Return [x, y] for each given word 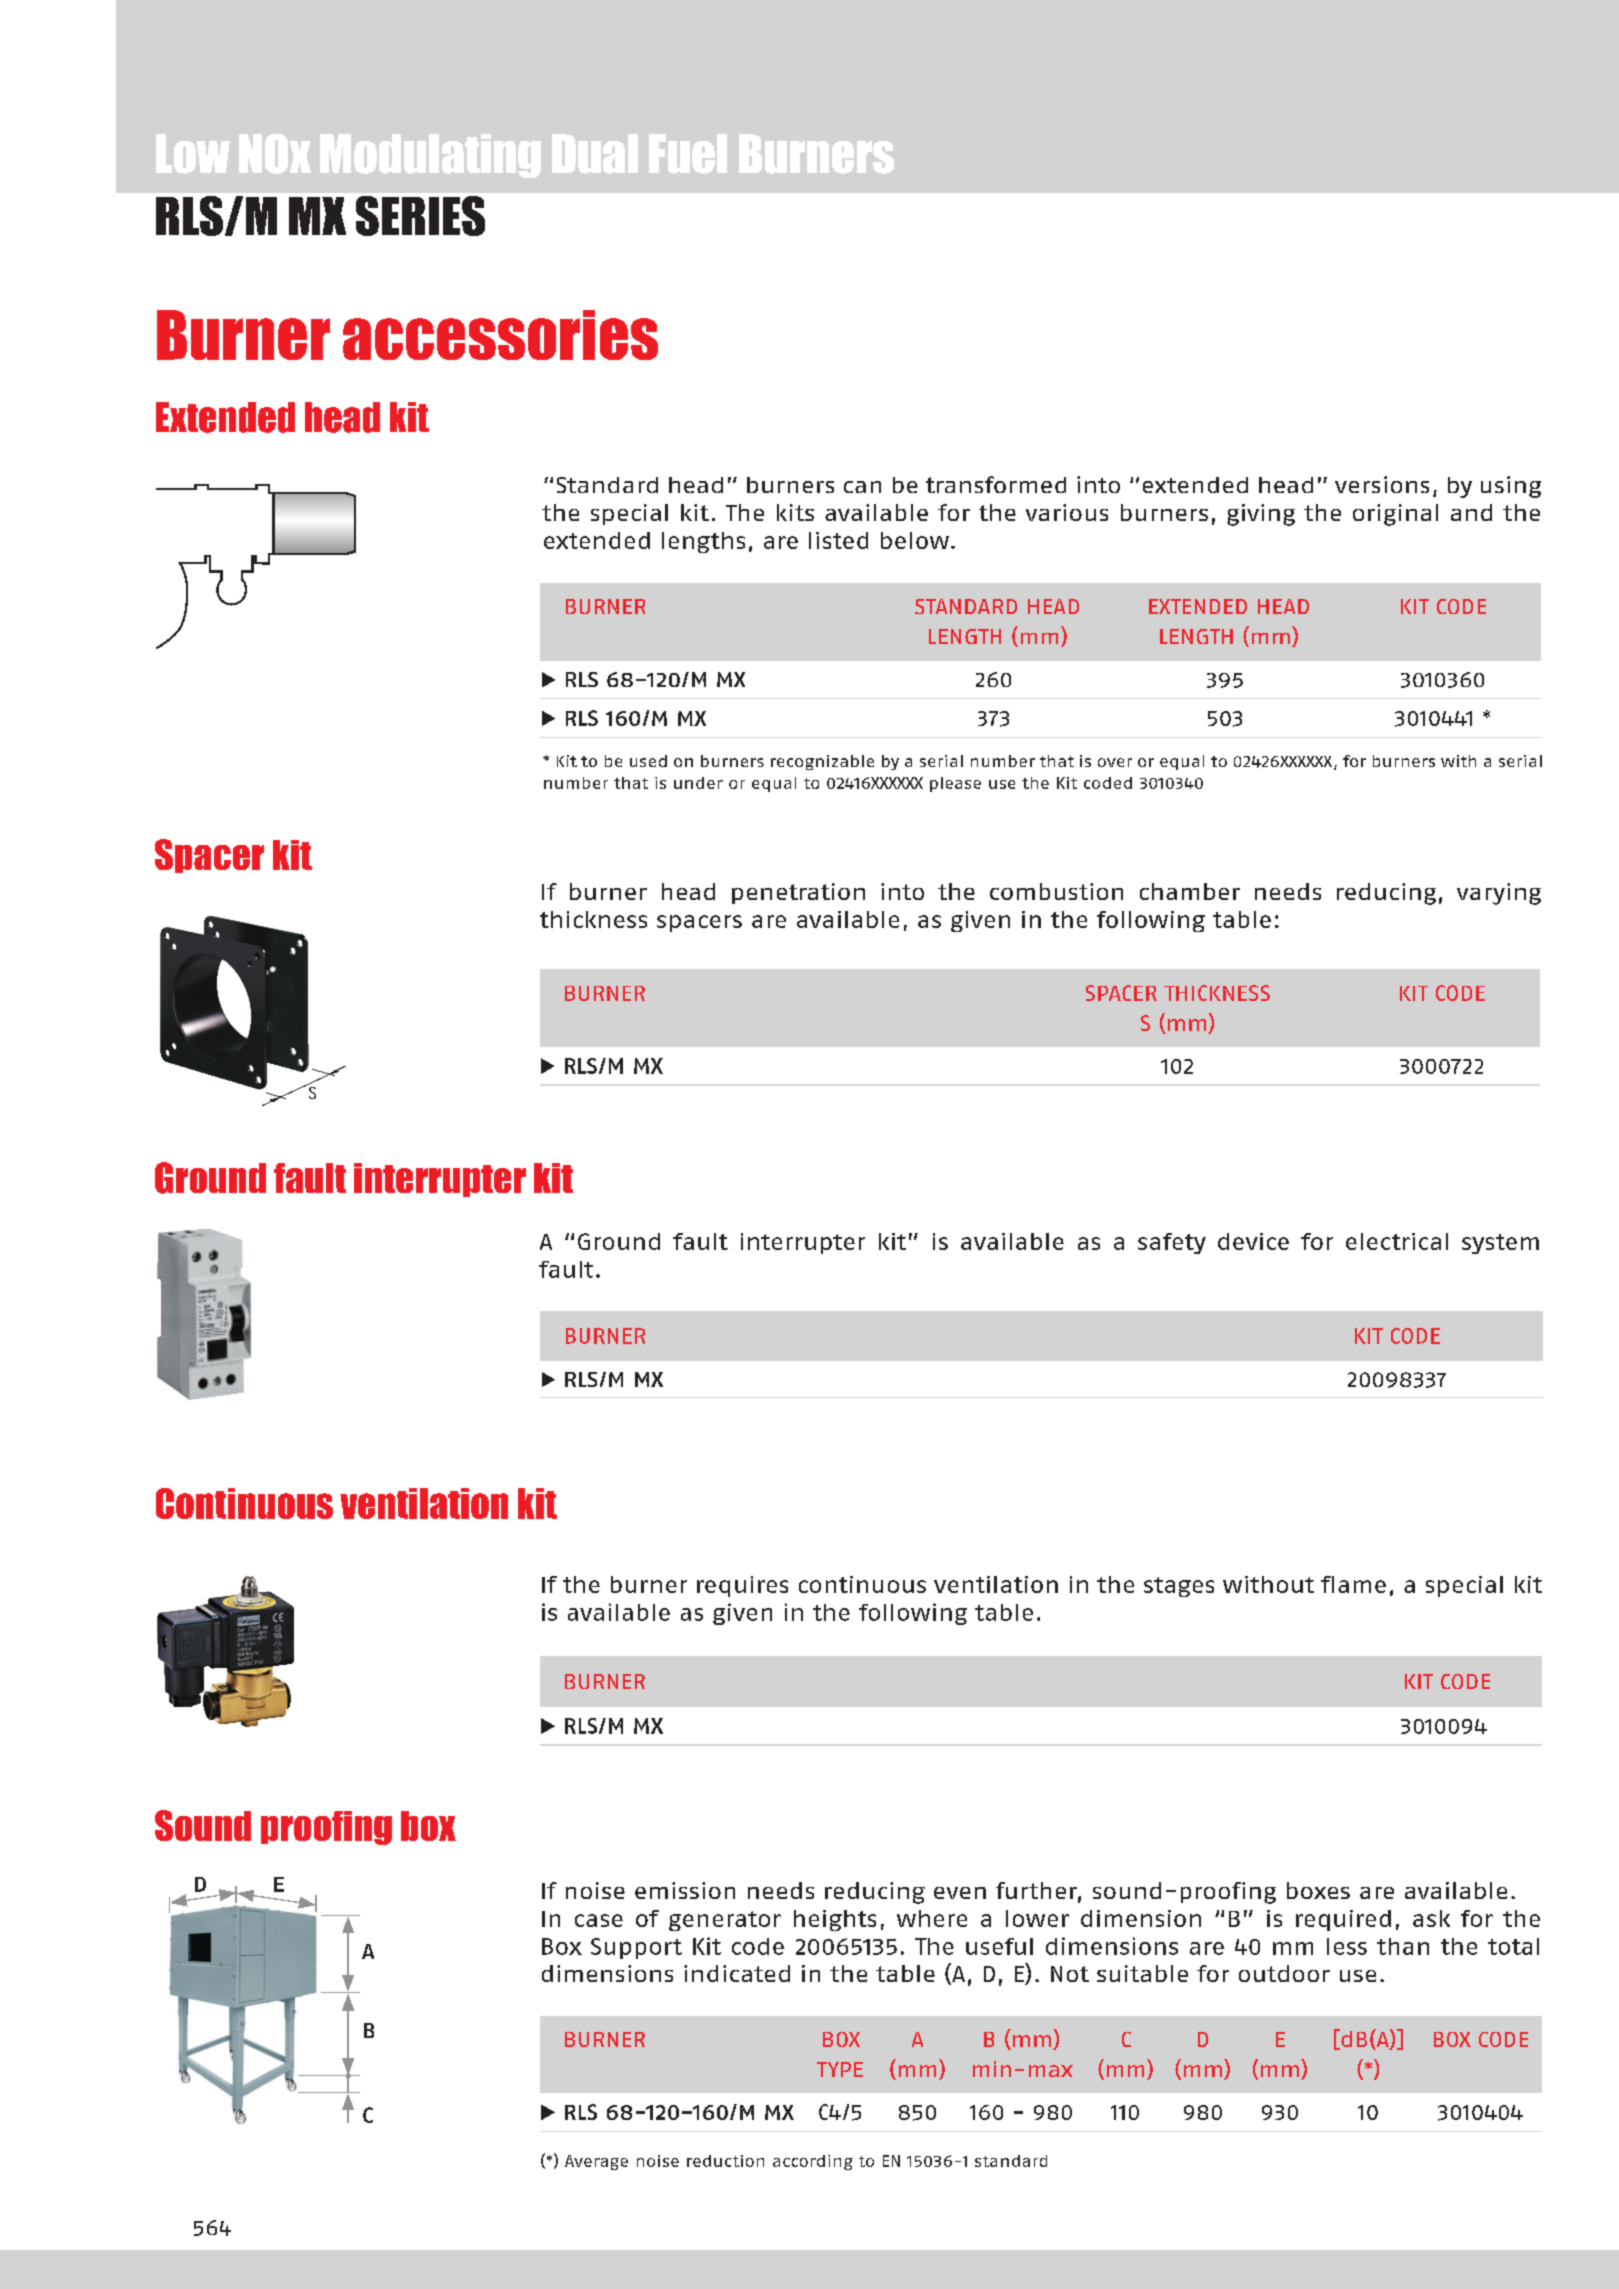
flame [1353, 1584]
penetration [798, 893]
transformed [996, 484]
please [955, 784]
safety [1172, 1243]
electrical [1397, 1241]
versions [1382, 484]
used [648, 761]
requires [742, 1586]
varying [1499, 894]
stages [1179, 1587]
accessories [500, 335]
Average [596, 2162]
